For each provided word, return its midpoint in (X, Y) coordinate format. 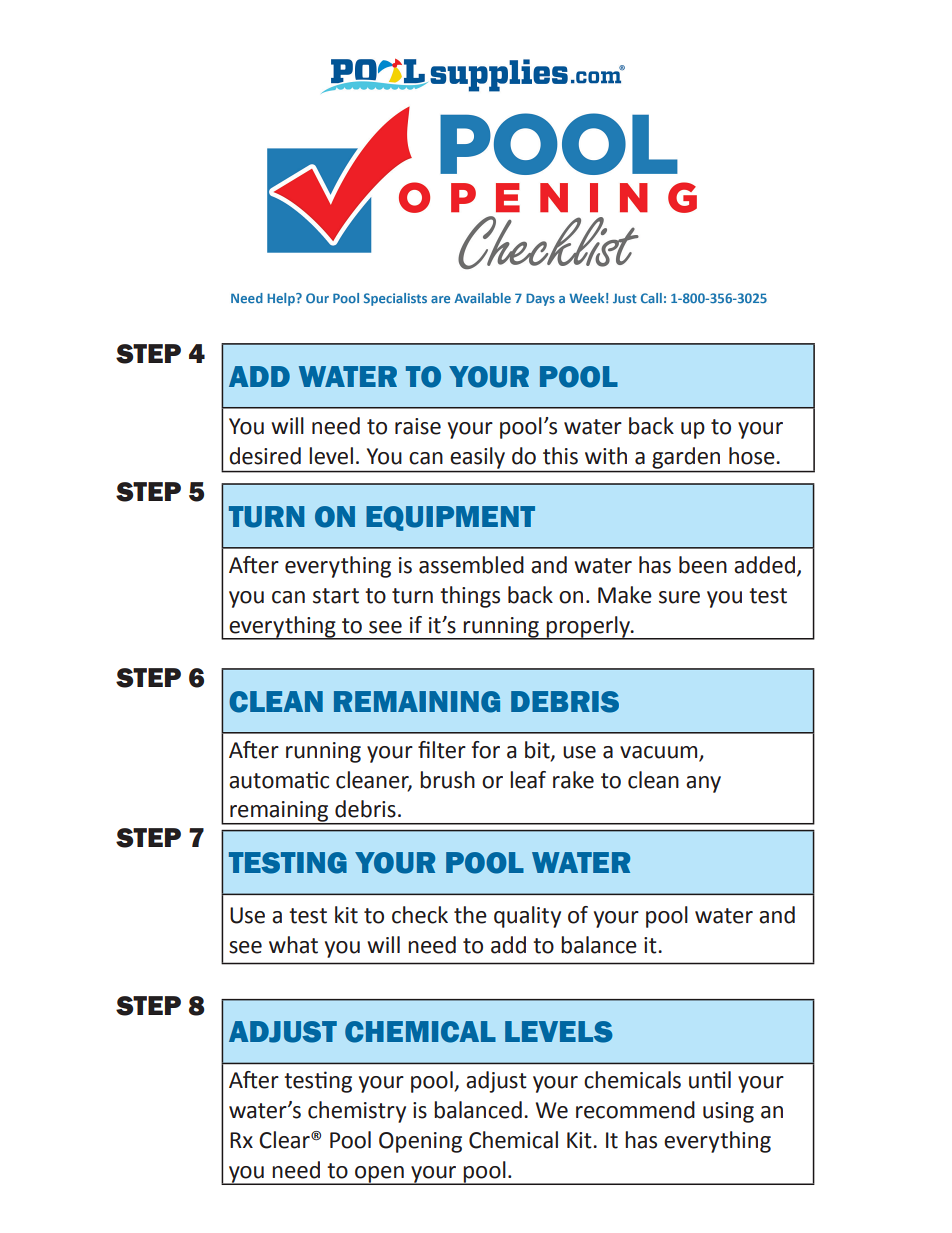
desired (265, 456)
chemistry (357, 1112)
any (703, 784)
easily (478, 458)
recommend (635, 1110)
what (293, 945)
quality (527, 917)
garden (686, 458)
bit (538, 750)
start (336, 596)
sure (679, 597)
